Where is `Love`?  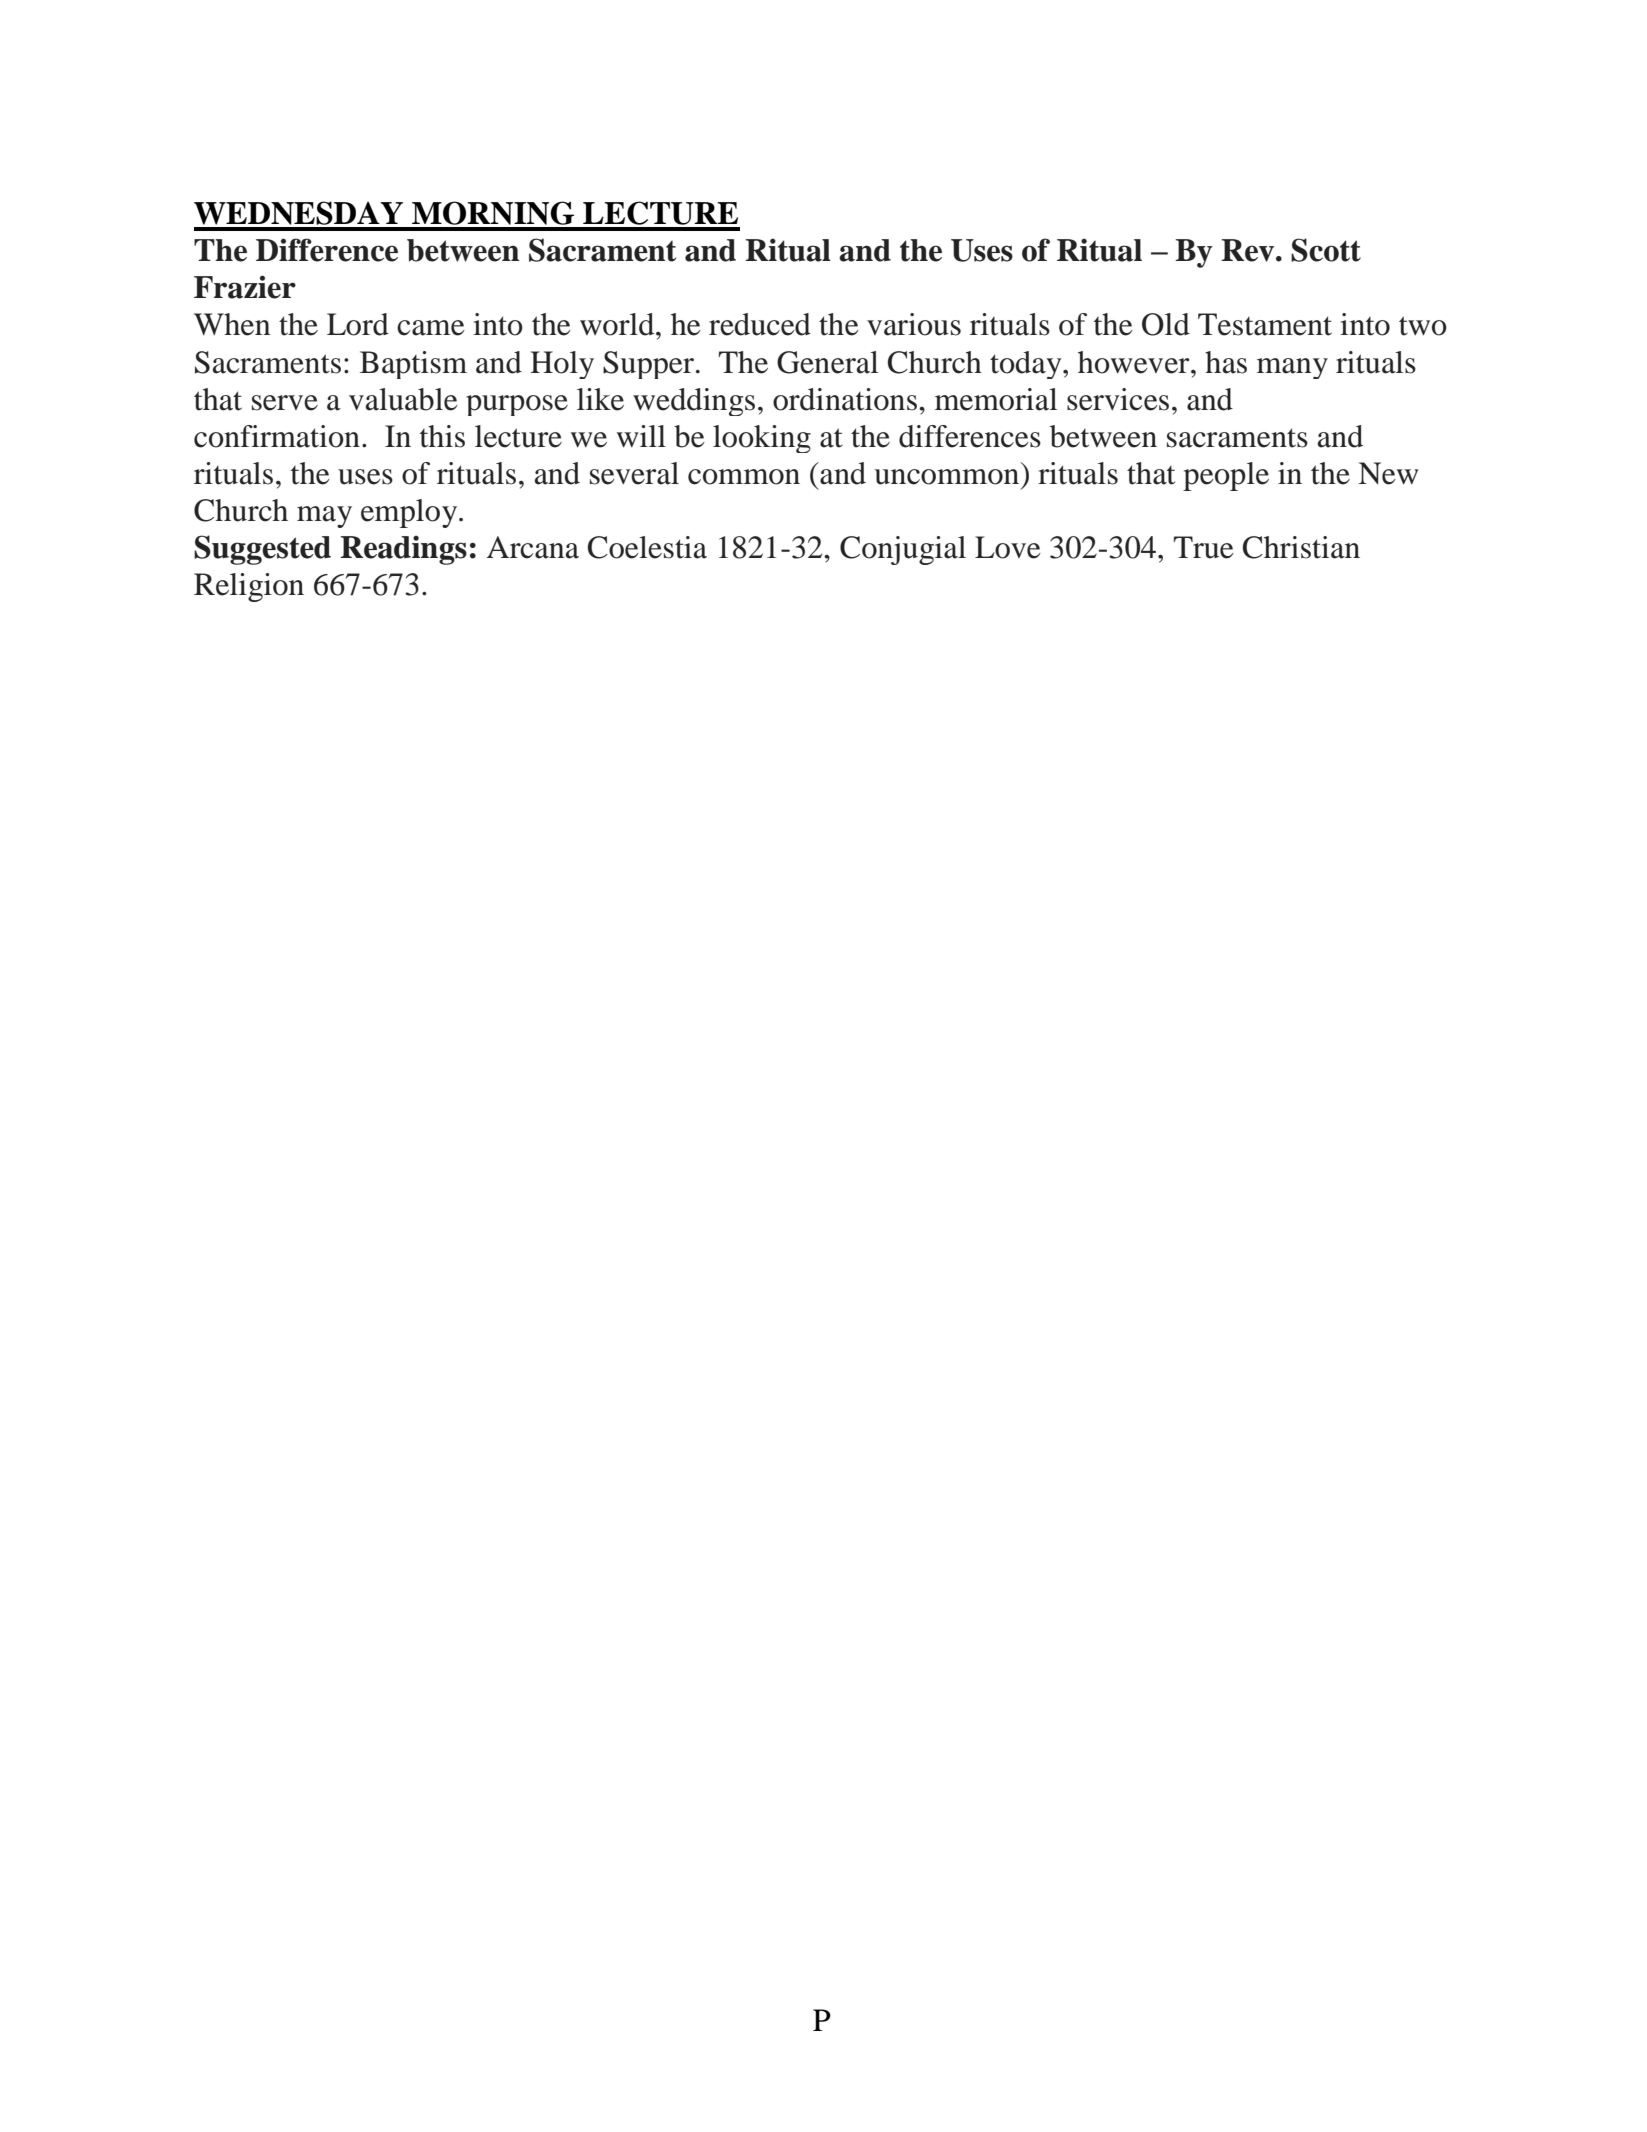
Love is located at coordinates (1008, 547).
